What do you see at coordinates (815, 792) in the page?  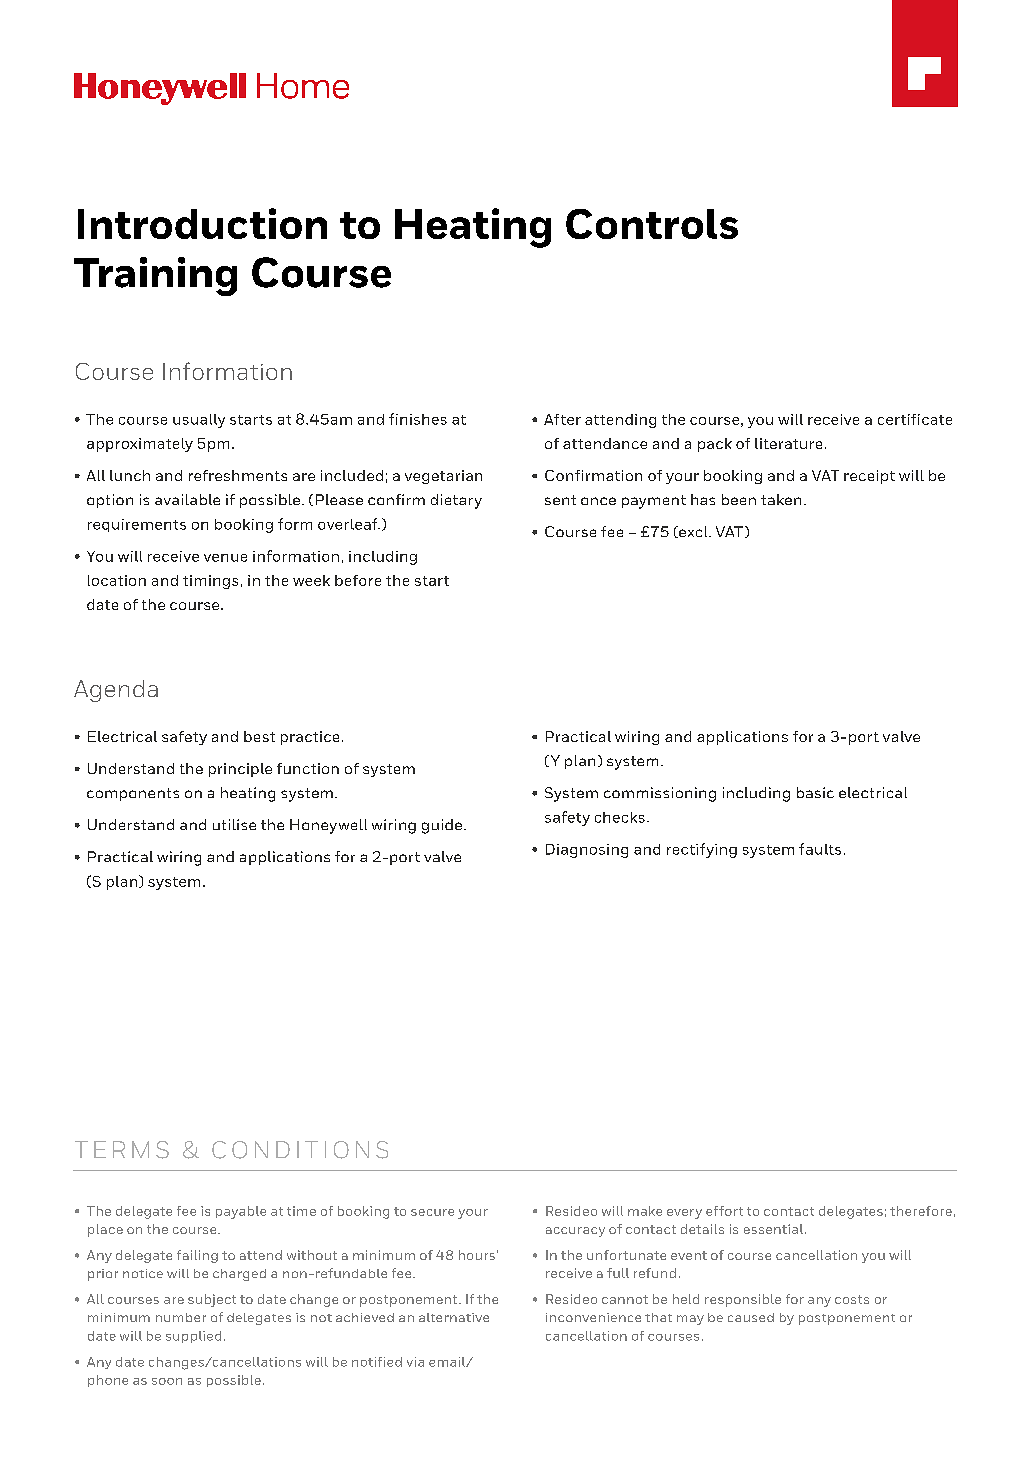 I see `basic` at bounding box center [815, 792].
